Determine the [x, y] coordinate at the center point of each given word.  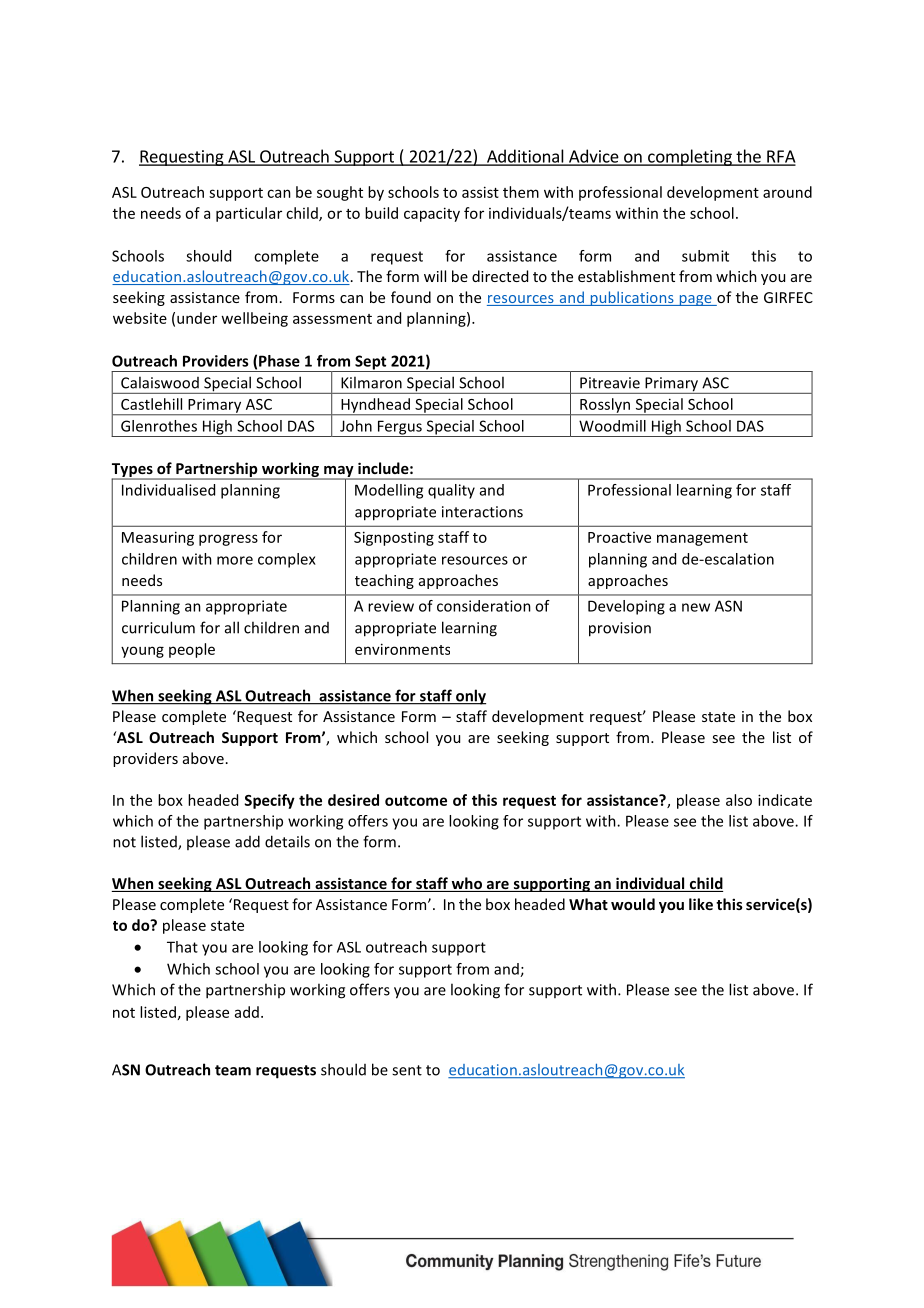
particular [249, 214]
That [182, 947]
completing [690, 157]
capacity [432, 214]
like [701, 904]
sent [407, 1070]
